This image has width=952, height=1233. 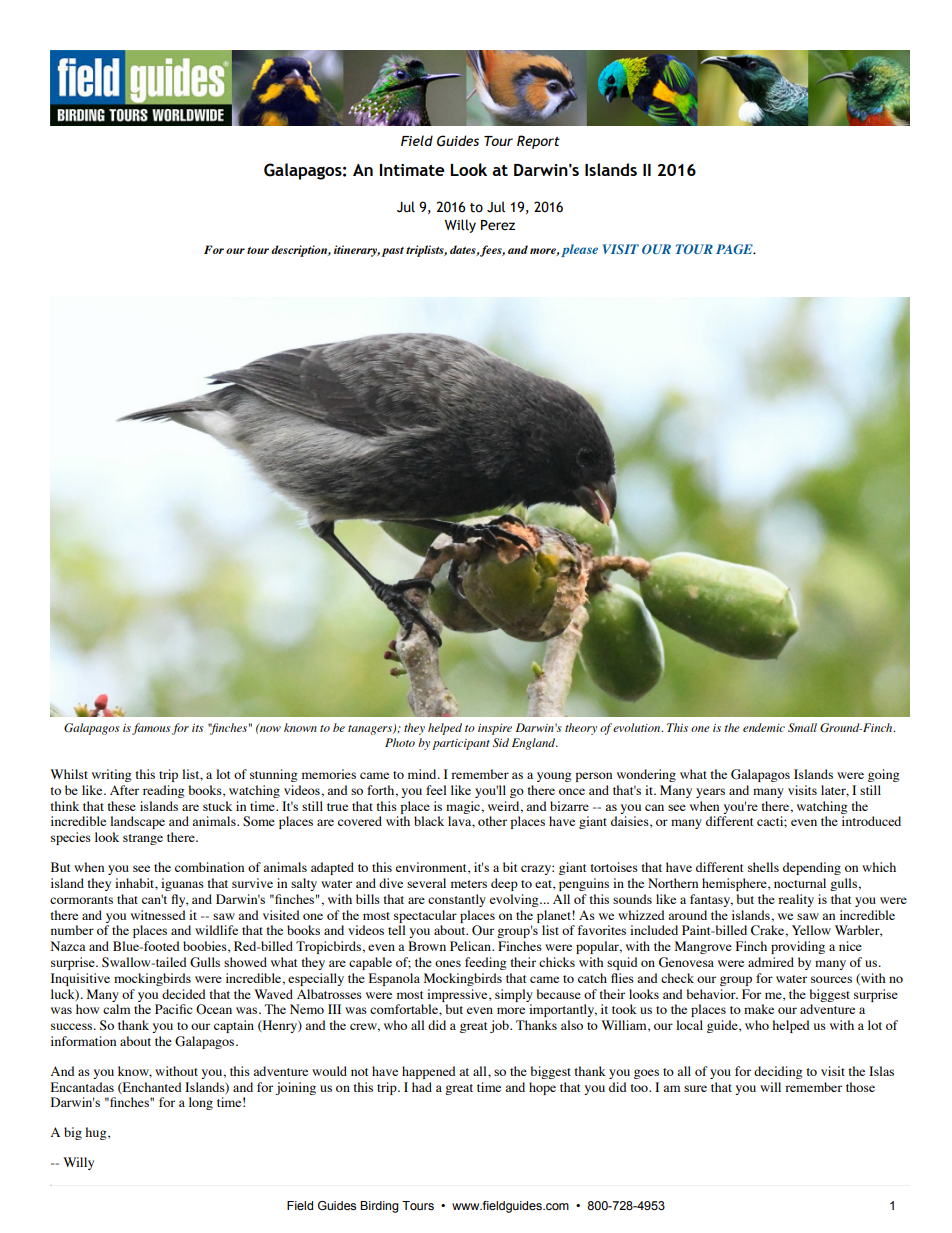 I want to click on Small, so click(x=802, y=727).
